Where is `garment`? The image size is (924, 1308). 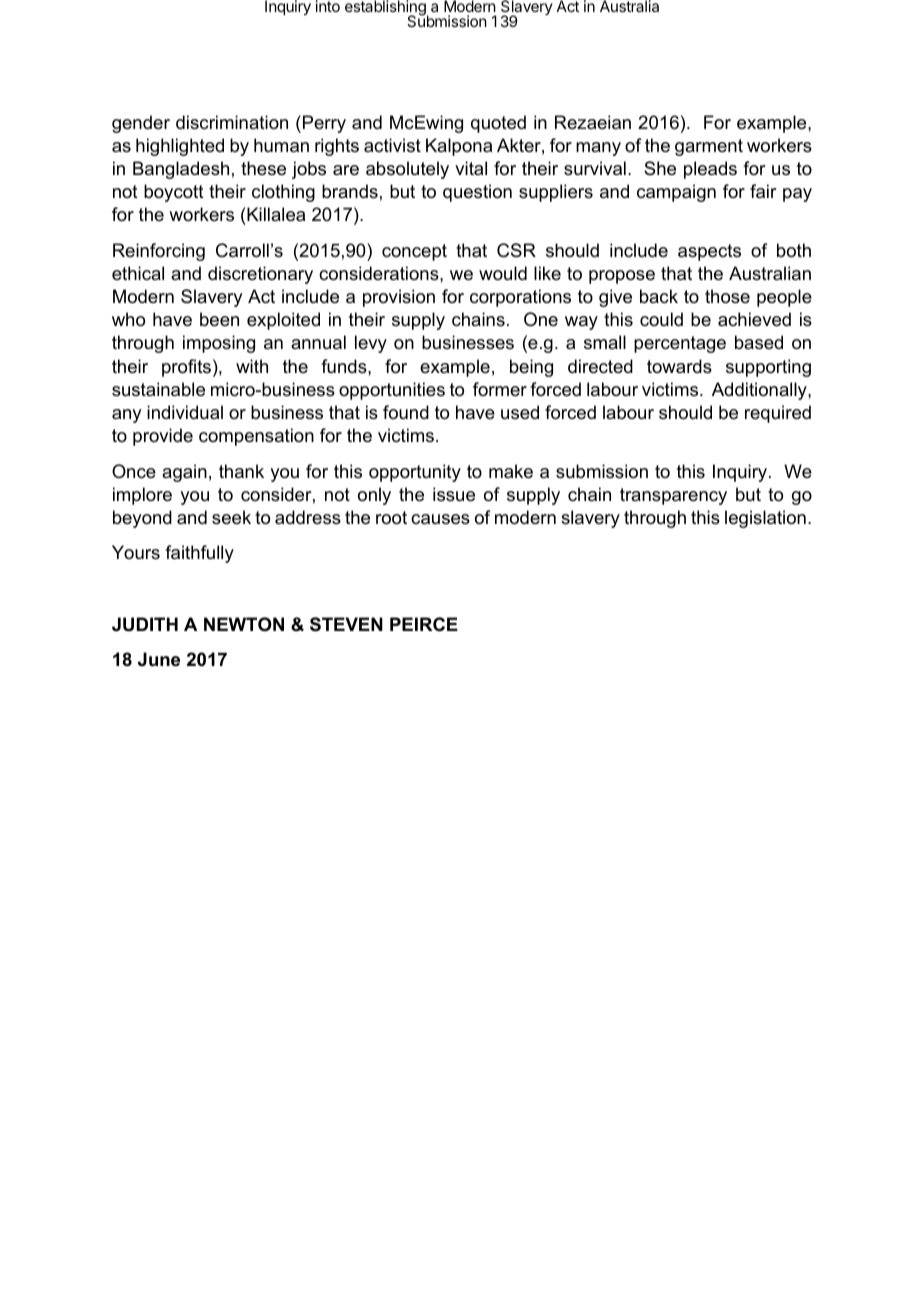 garment is located at coordinates (709, 147).
